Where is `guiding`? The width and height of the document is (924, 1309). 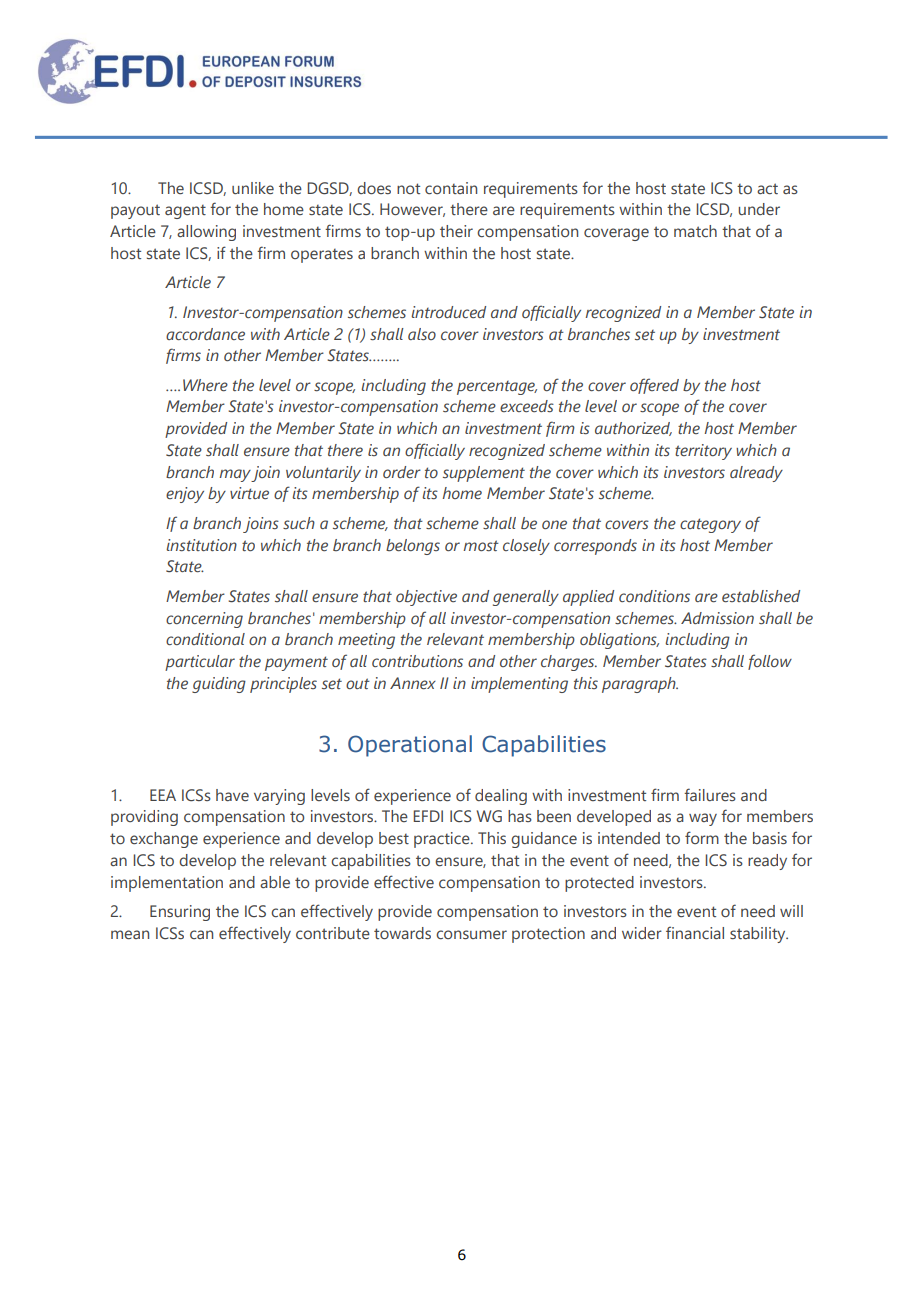 guiding is located at coordinates (219, 685).
